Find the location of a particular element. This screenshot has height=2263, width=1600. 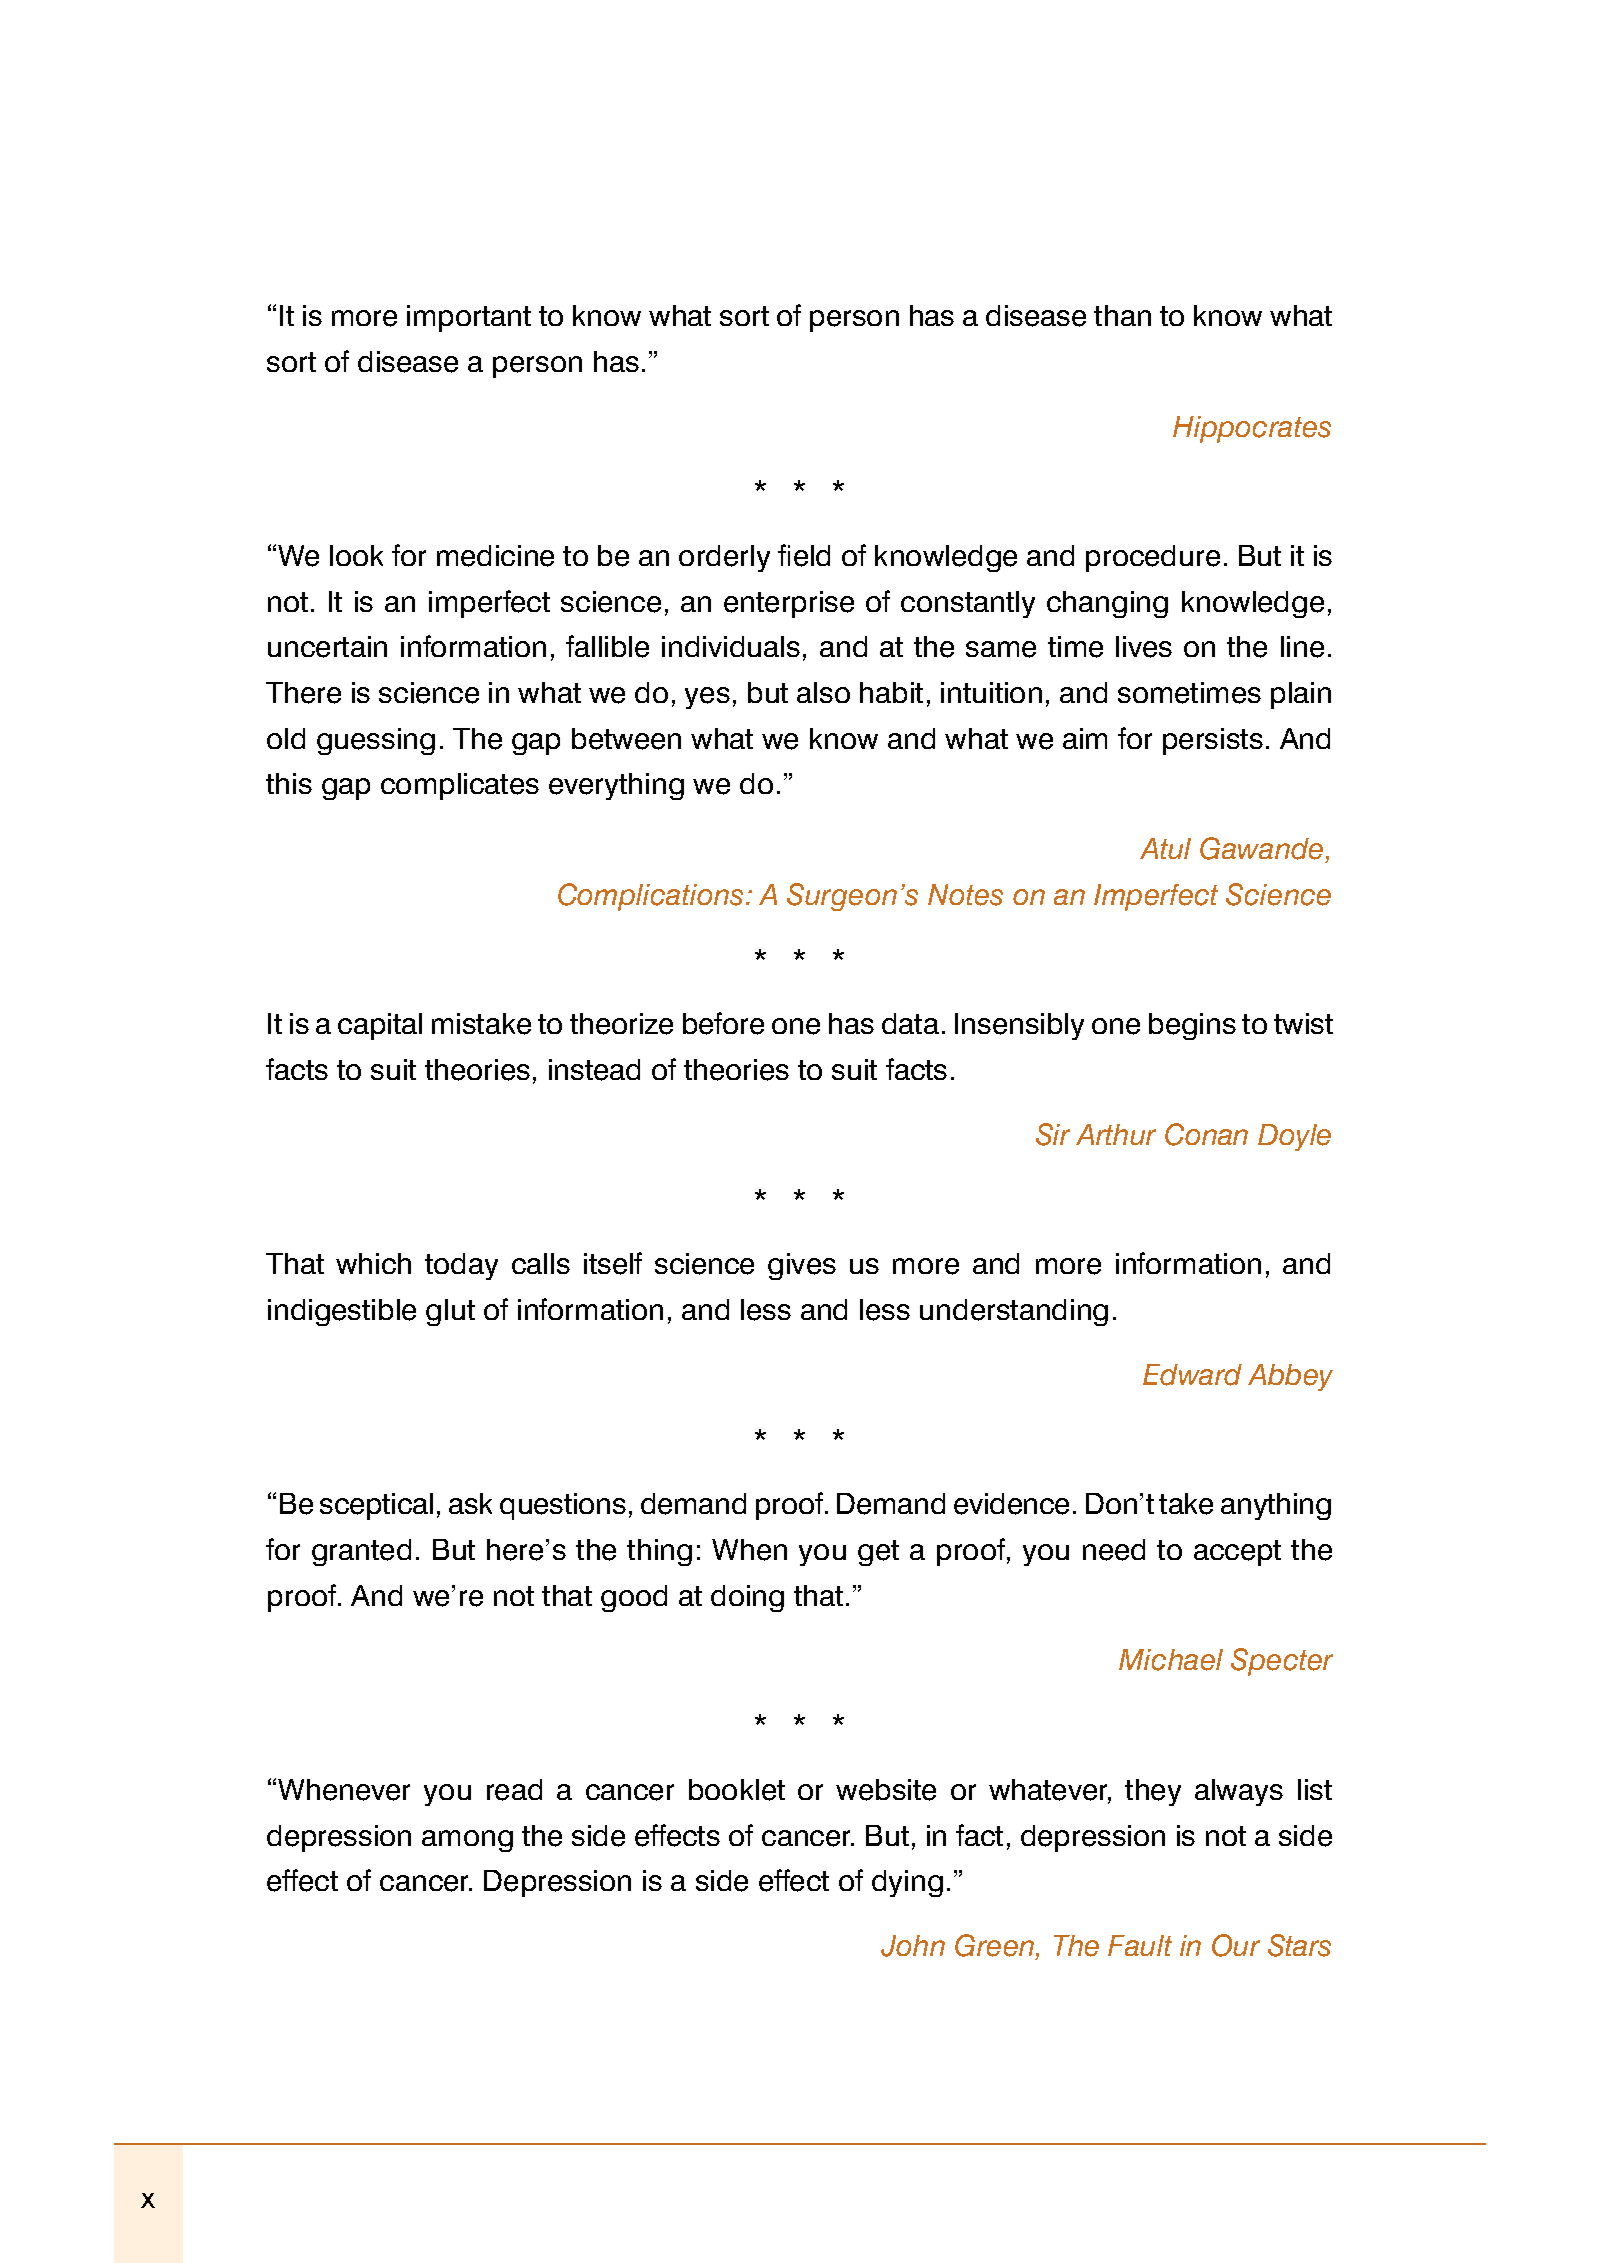

than is located at coordinates (1122, 315).
